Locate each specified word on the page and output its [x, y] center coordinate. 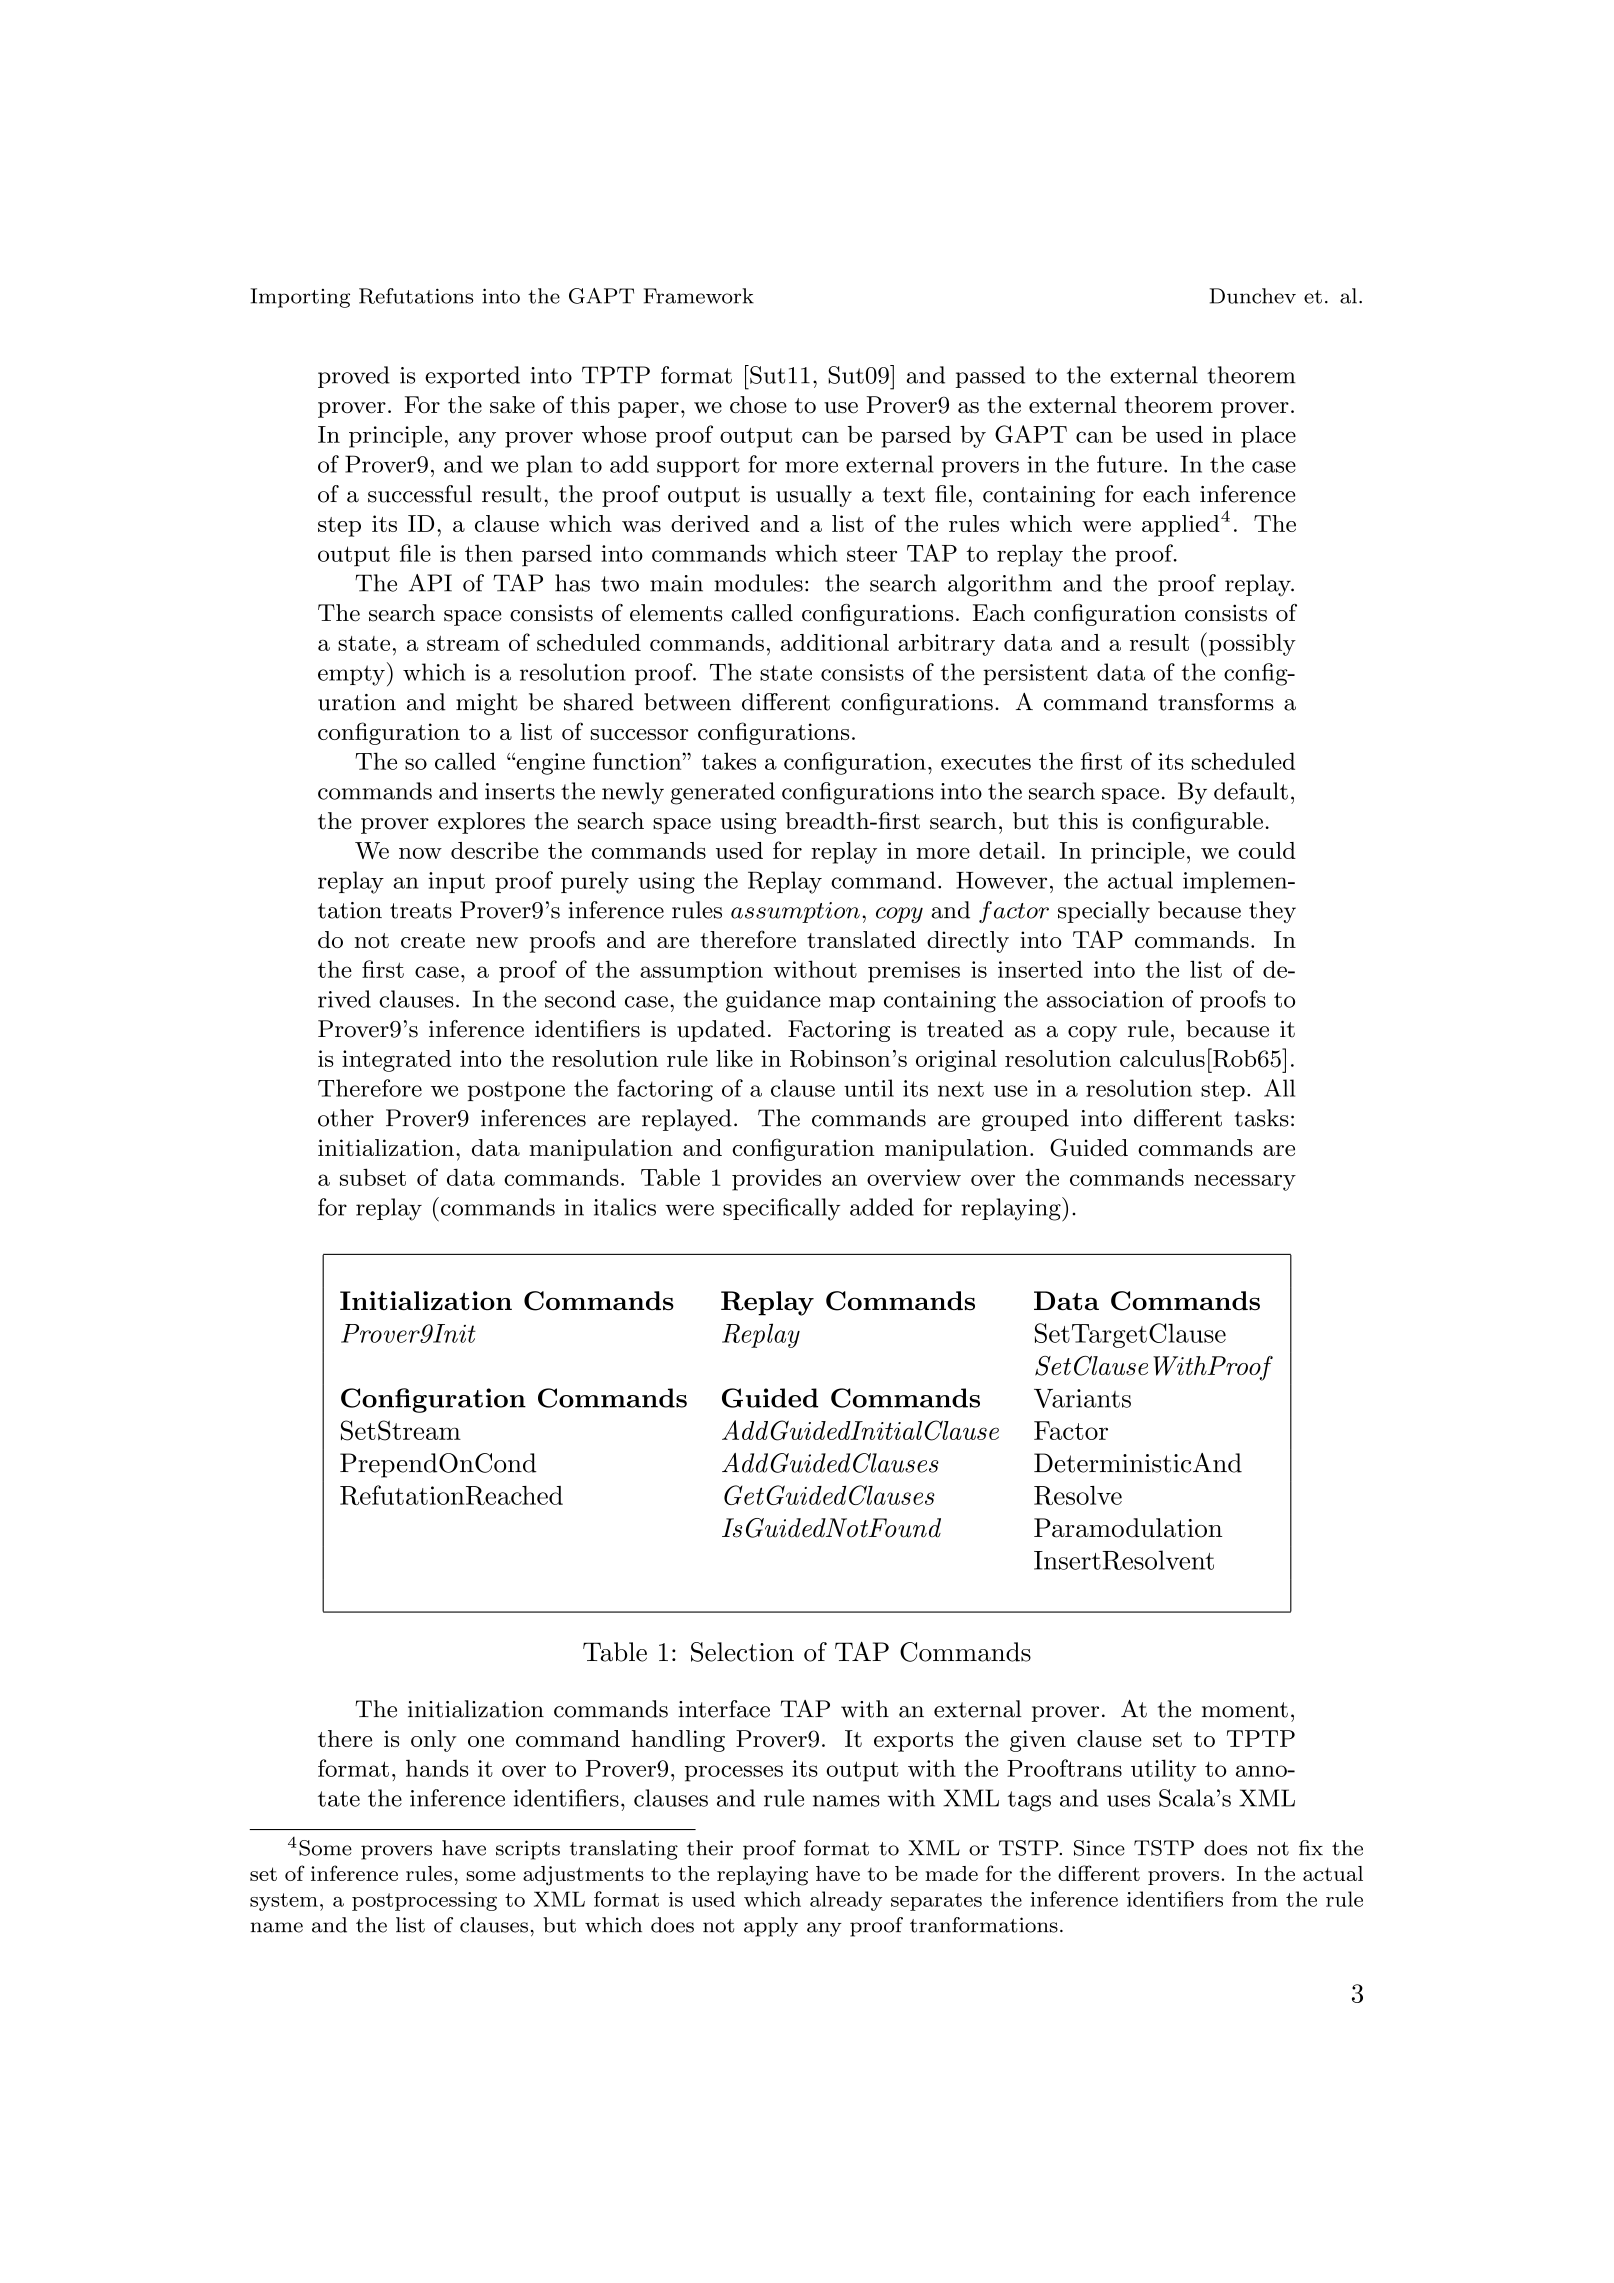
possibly [1251, 644]
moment [1245, 1710]
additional [835, 642]
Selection [742, 1652]
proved [354, 377]
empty [351, 675]
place [1268, 437]
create [433, 940]
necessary [1245, 1182]
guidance [773, 1001]
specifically [781, 1209]
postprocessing [424, 1901]
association [1105, 999]
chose [758, 405]
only [434, 1741]
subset [373, 1177]
